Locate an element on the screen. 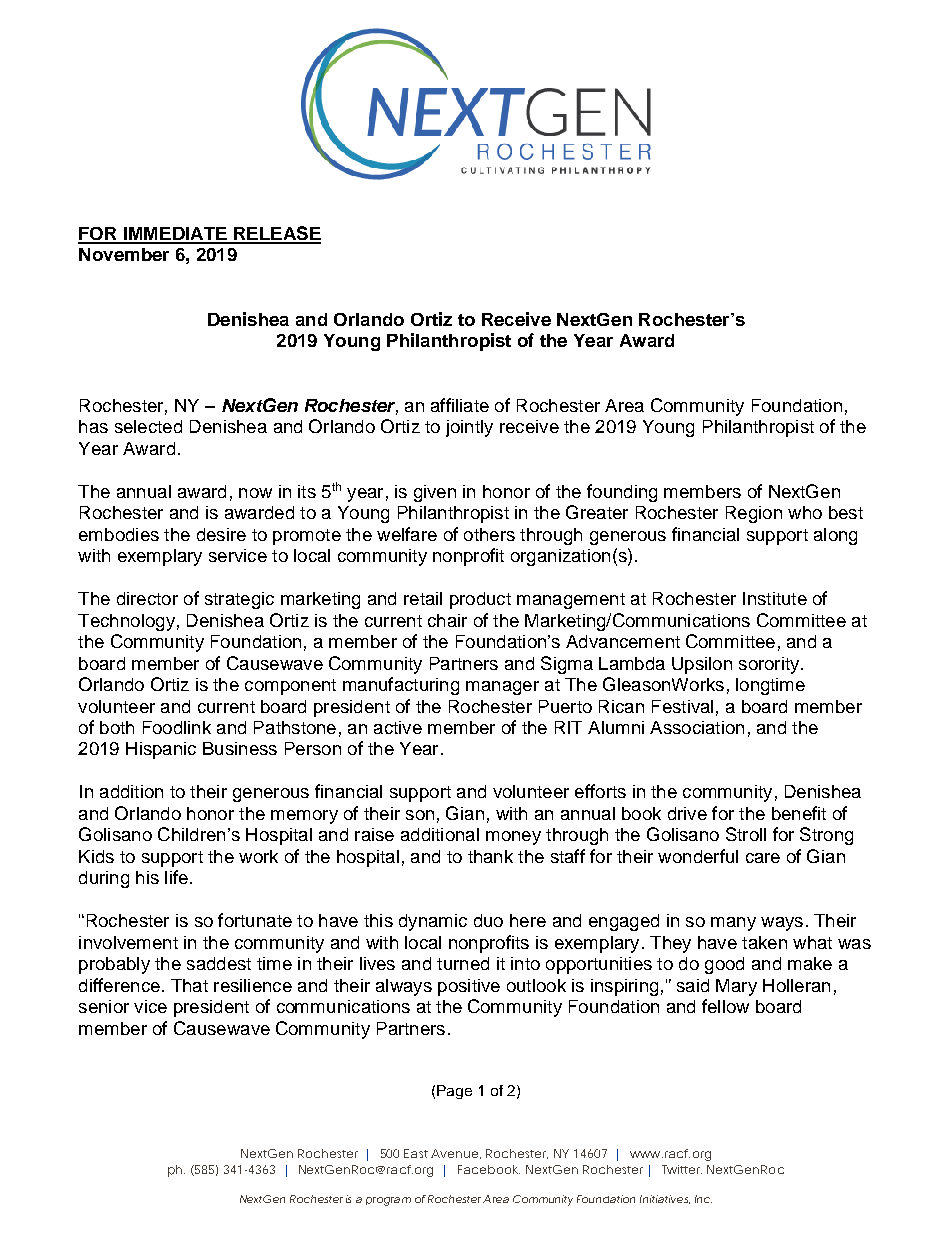 This screenshot has height=1233, width=952. Hispanic is located at coordinates (161, 750).
